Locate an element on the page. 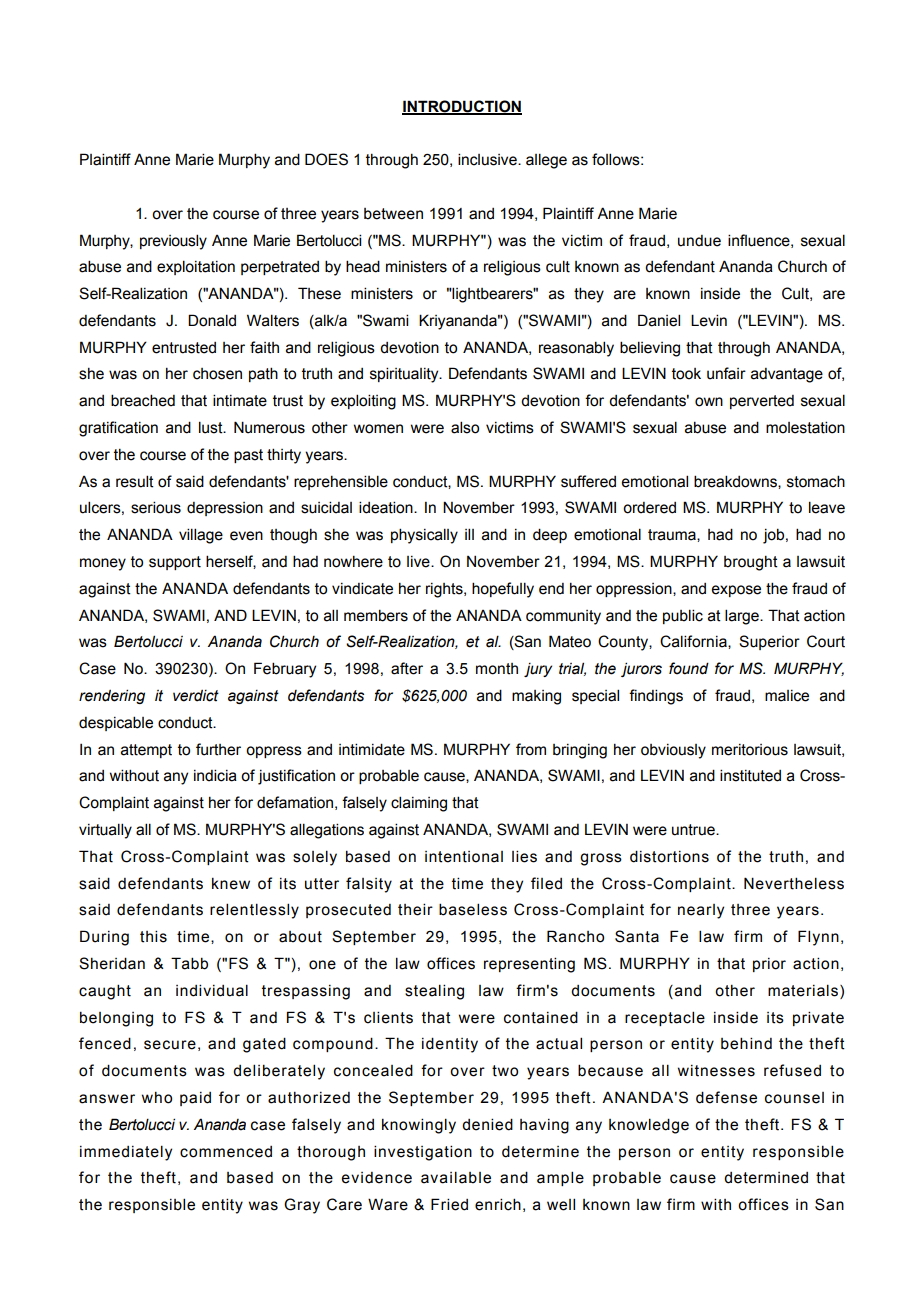 This page has height=1308, width=924. spirituality is located at coordinates (405, 375).
